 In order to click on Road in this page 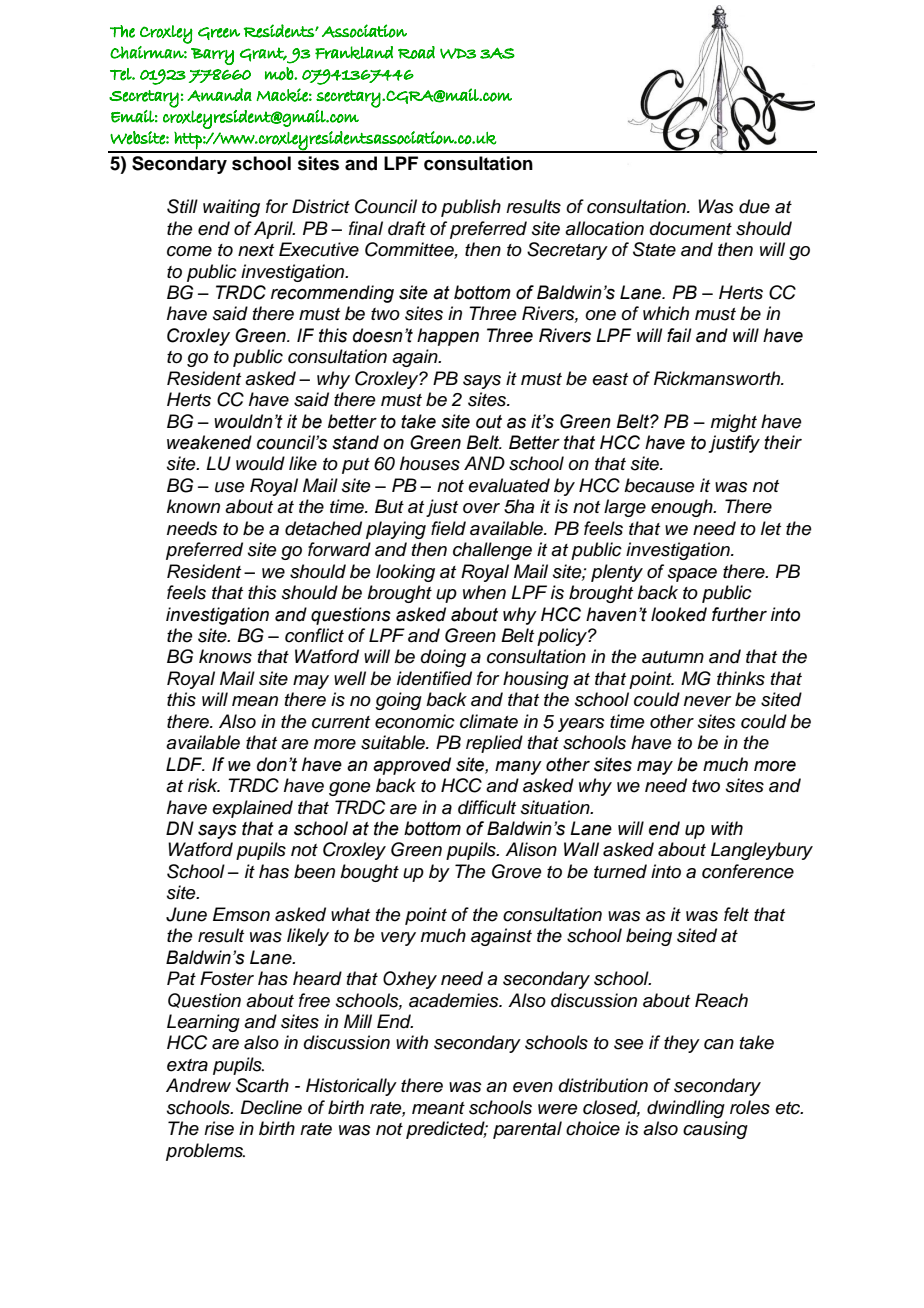, I will do `click(416, 52)`.
